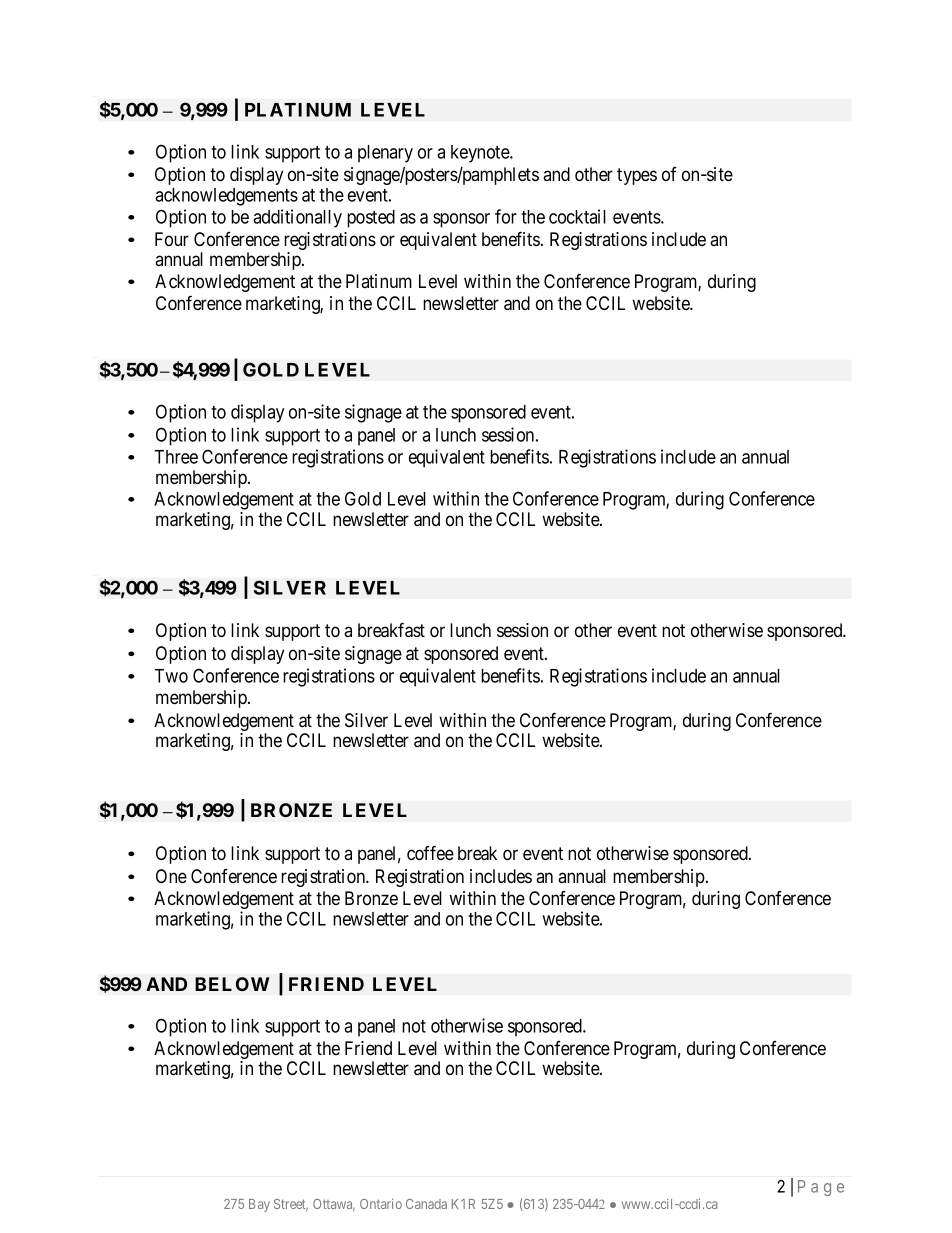 The height and width of the document is (1233, 952). Describe the element at coordinates (430, 853) in the document. I see `coffee` at that location.
